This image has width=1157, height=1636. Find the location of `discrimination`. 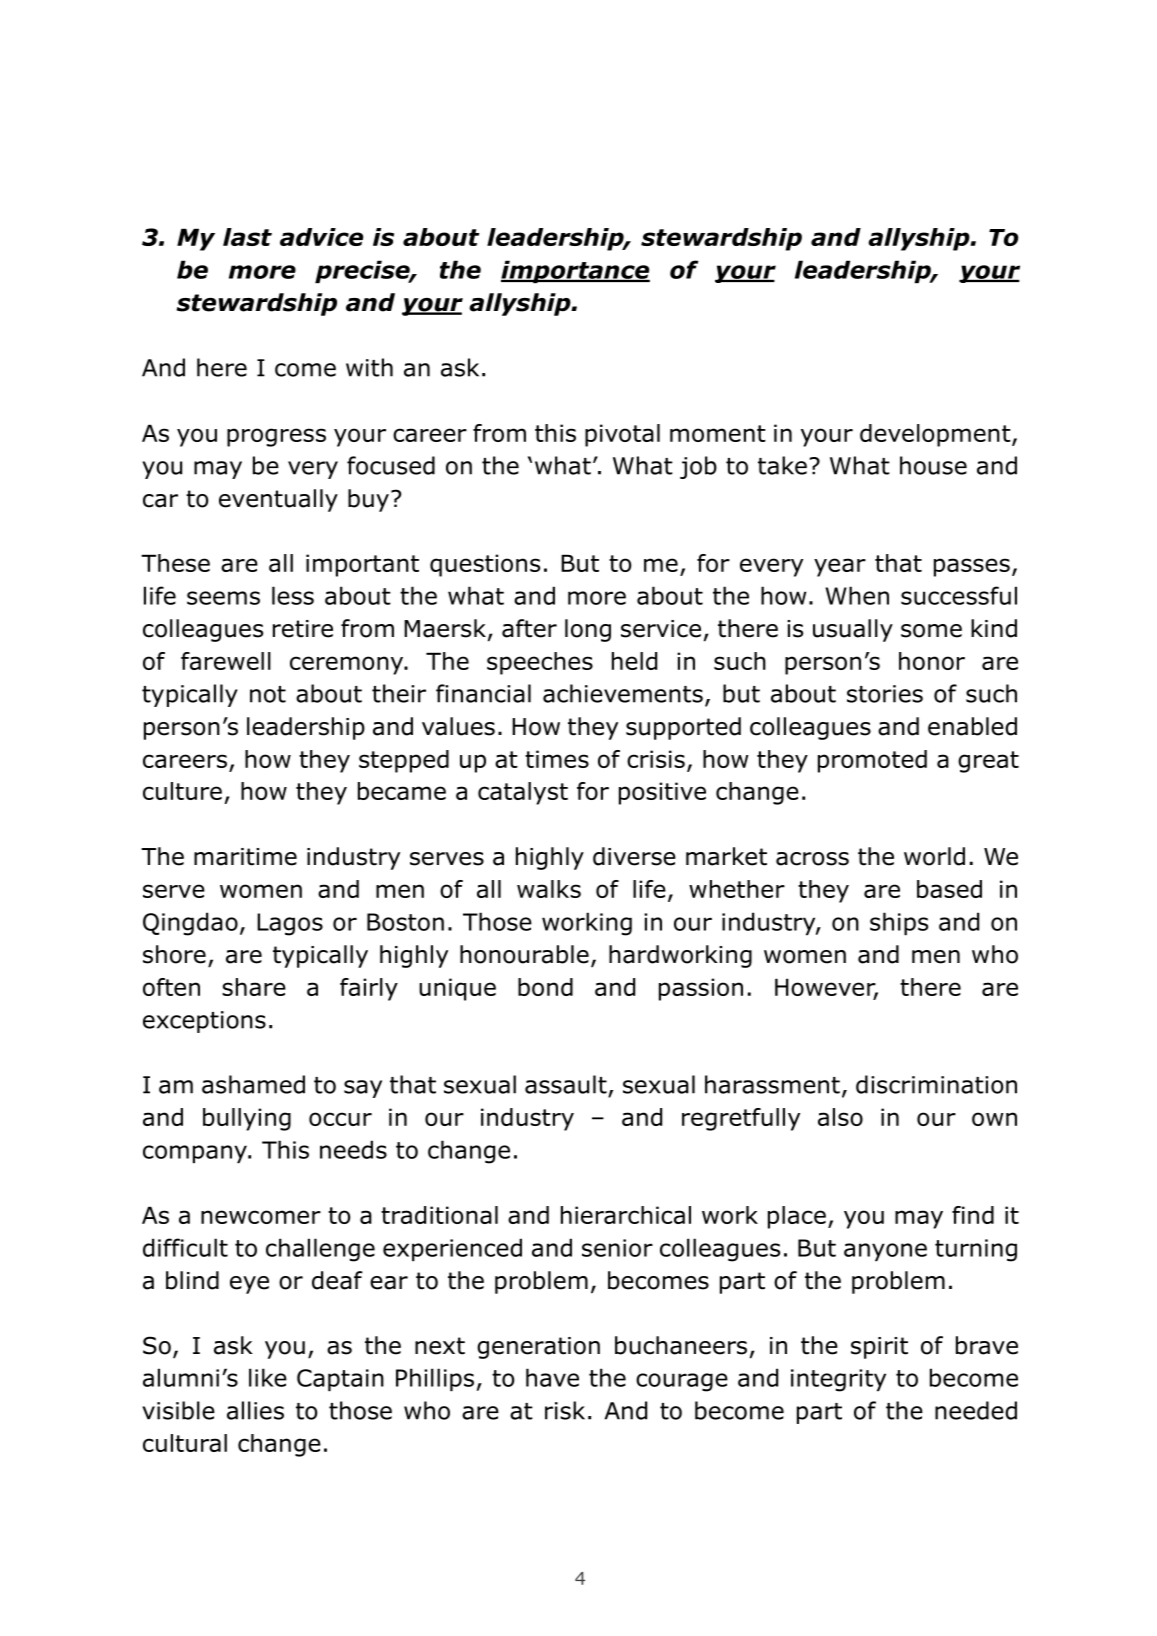

discrimination is located at coordinates (936, 1084).
